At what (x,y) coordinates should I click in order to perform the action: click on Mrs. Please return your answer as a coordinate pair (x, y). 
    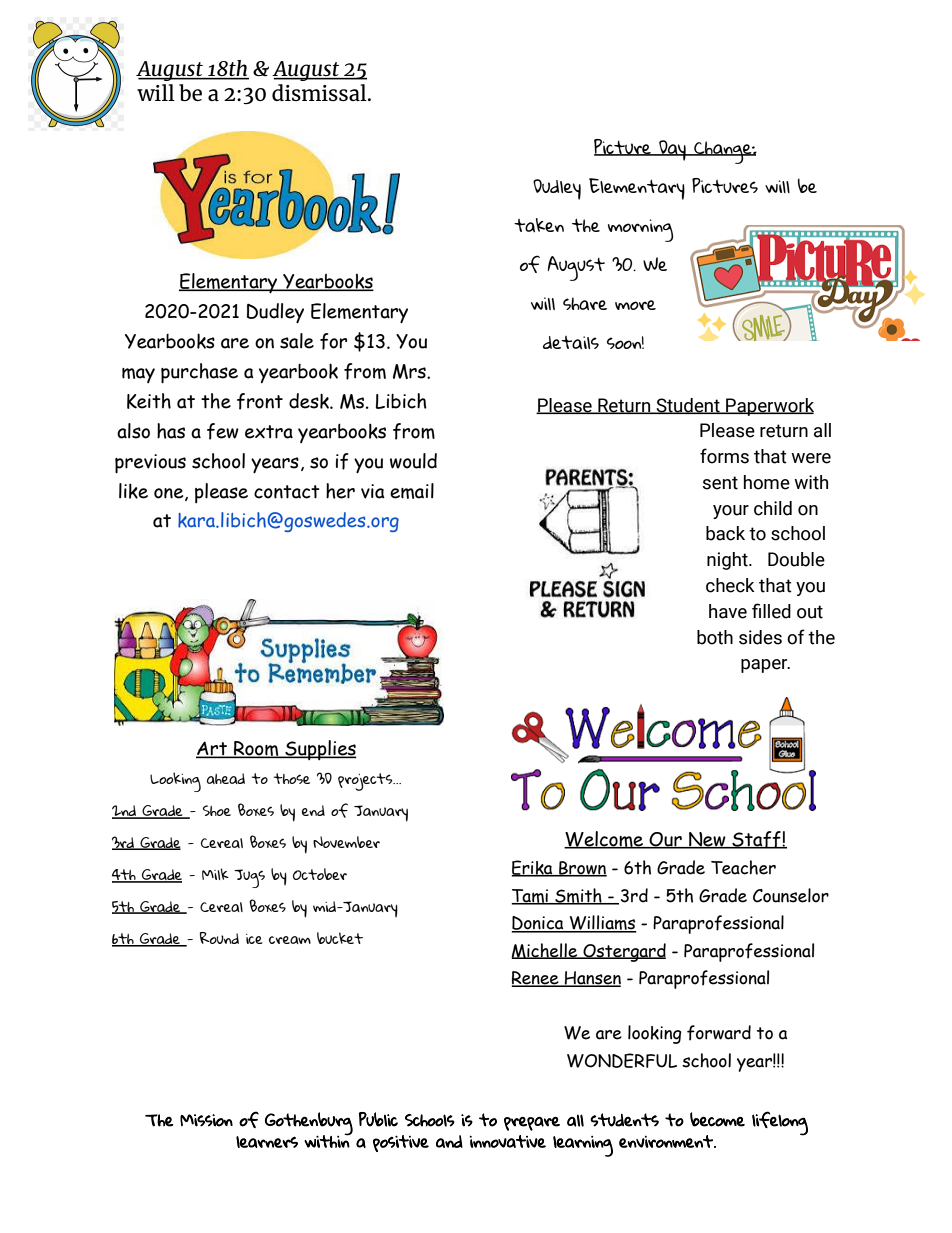
    Looking at the image, I should click on (410, 371).
